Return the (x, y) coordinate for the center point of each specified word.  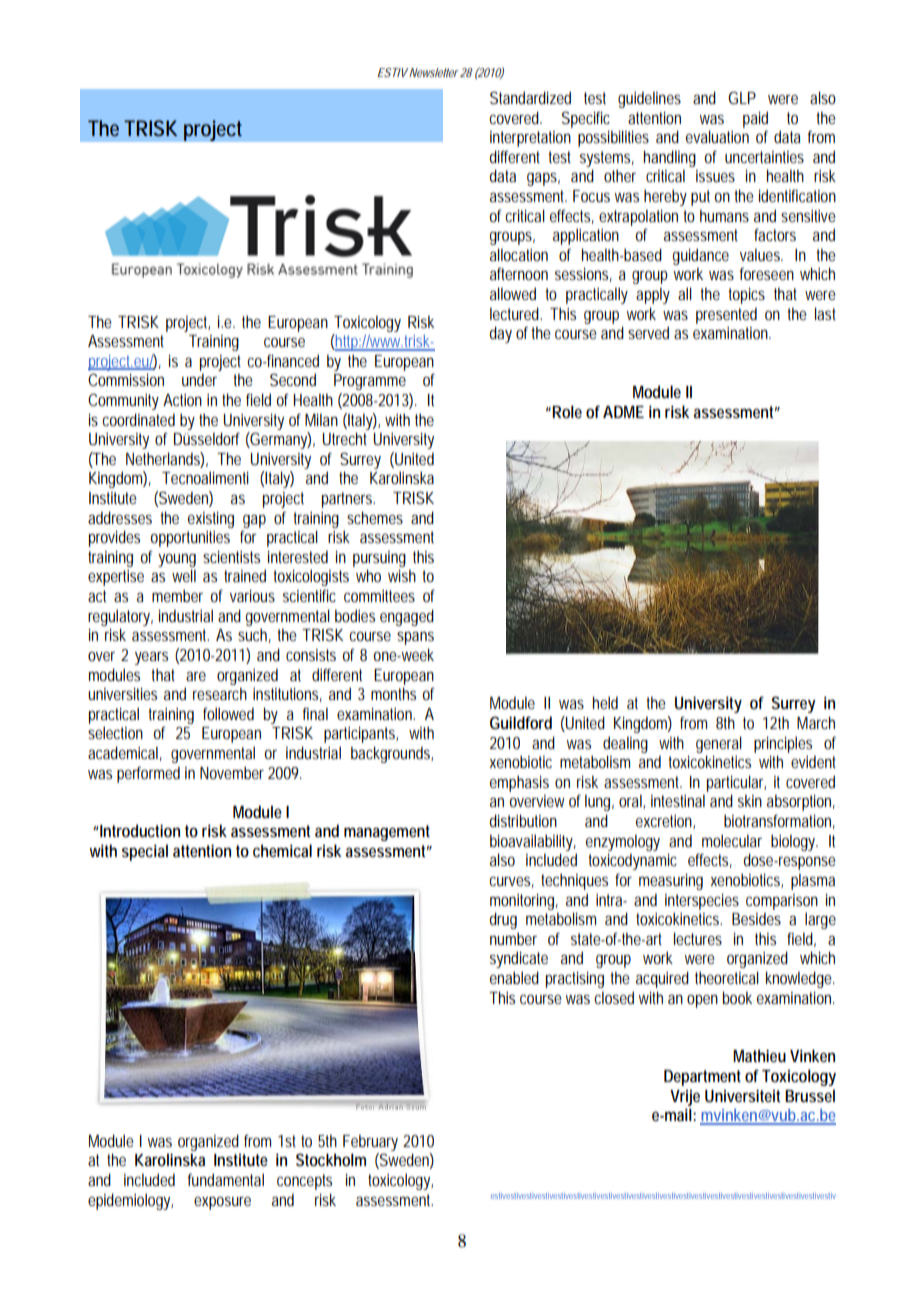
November (232, 772)
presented (726, 315)
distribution (523, 820)
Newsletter (433, 72)
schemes (375, 517)
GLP (742, 97)
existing (211, 520)
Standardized (530, 97)
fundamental (226, 1179)
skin (750, 800)
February (370, 1142)
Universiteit (743, 1095)
